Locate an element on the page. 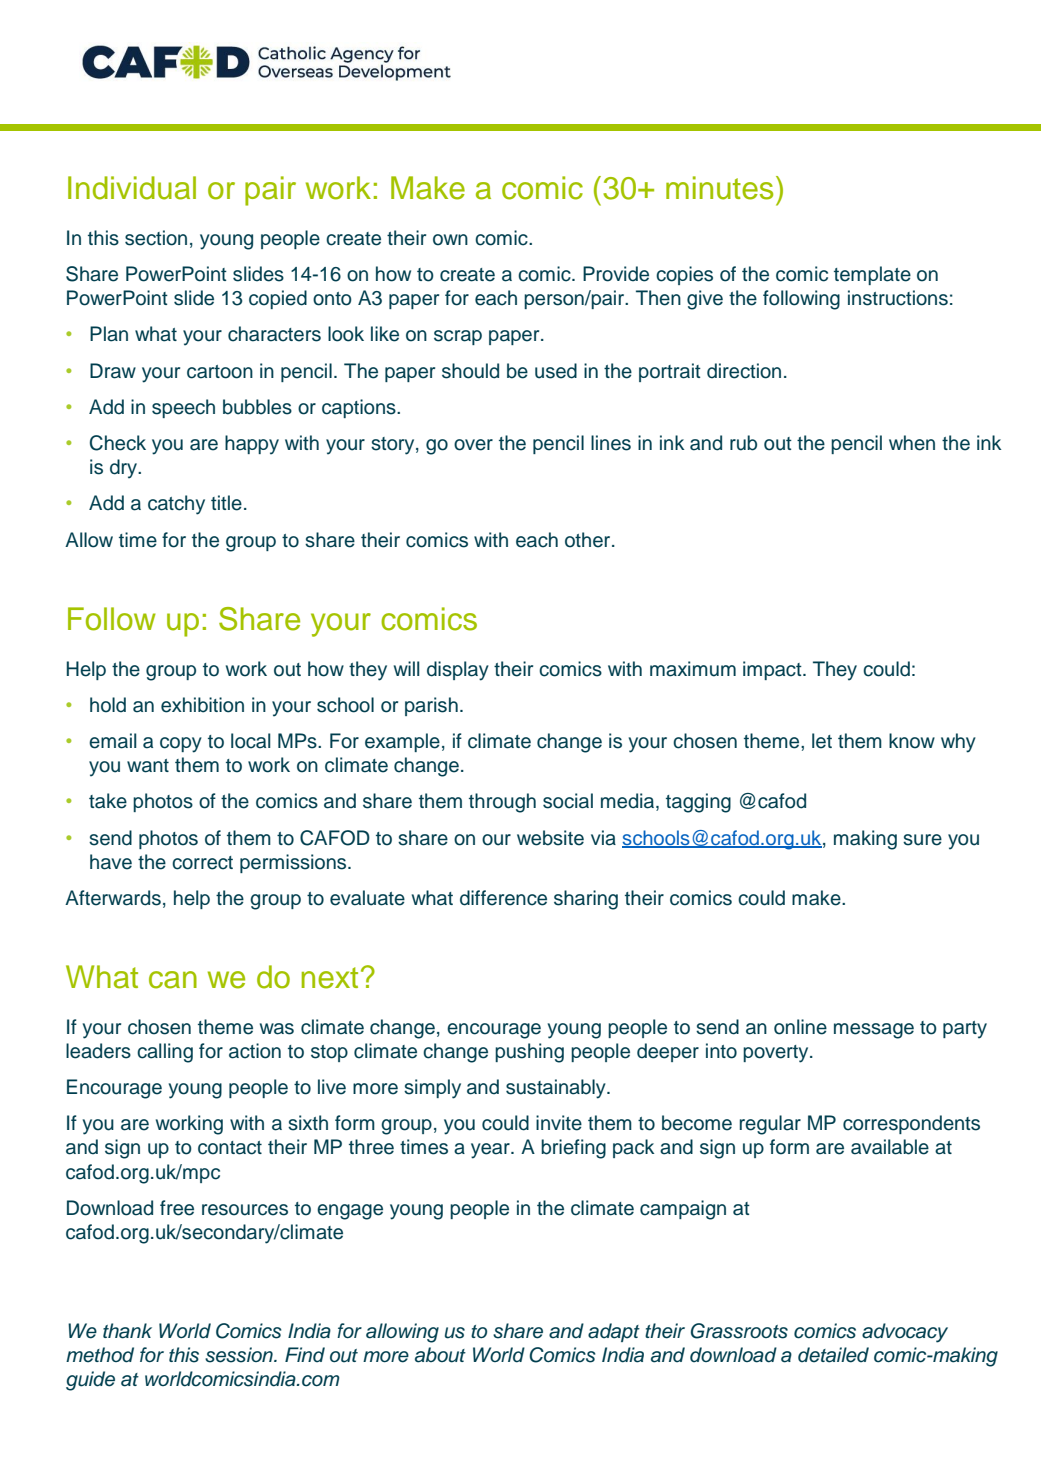 Image resolution: width=1041 pixels, height=1472 pixels. detailed is located at coordinates (833, 1355).
